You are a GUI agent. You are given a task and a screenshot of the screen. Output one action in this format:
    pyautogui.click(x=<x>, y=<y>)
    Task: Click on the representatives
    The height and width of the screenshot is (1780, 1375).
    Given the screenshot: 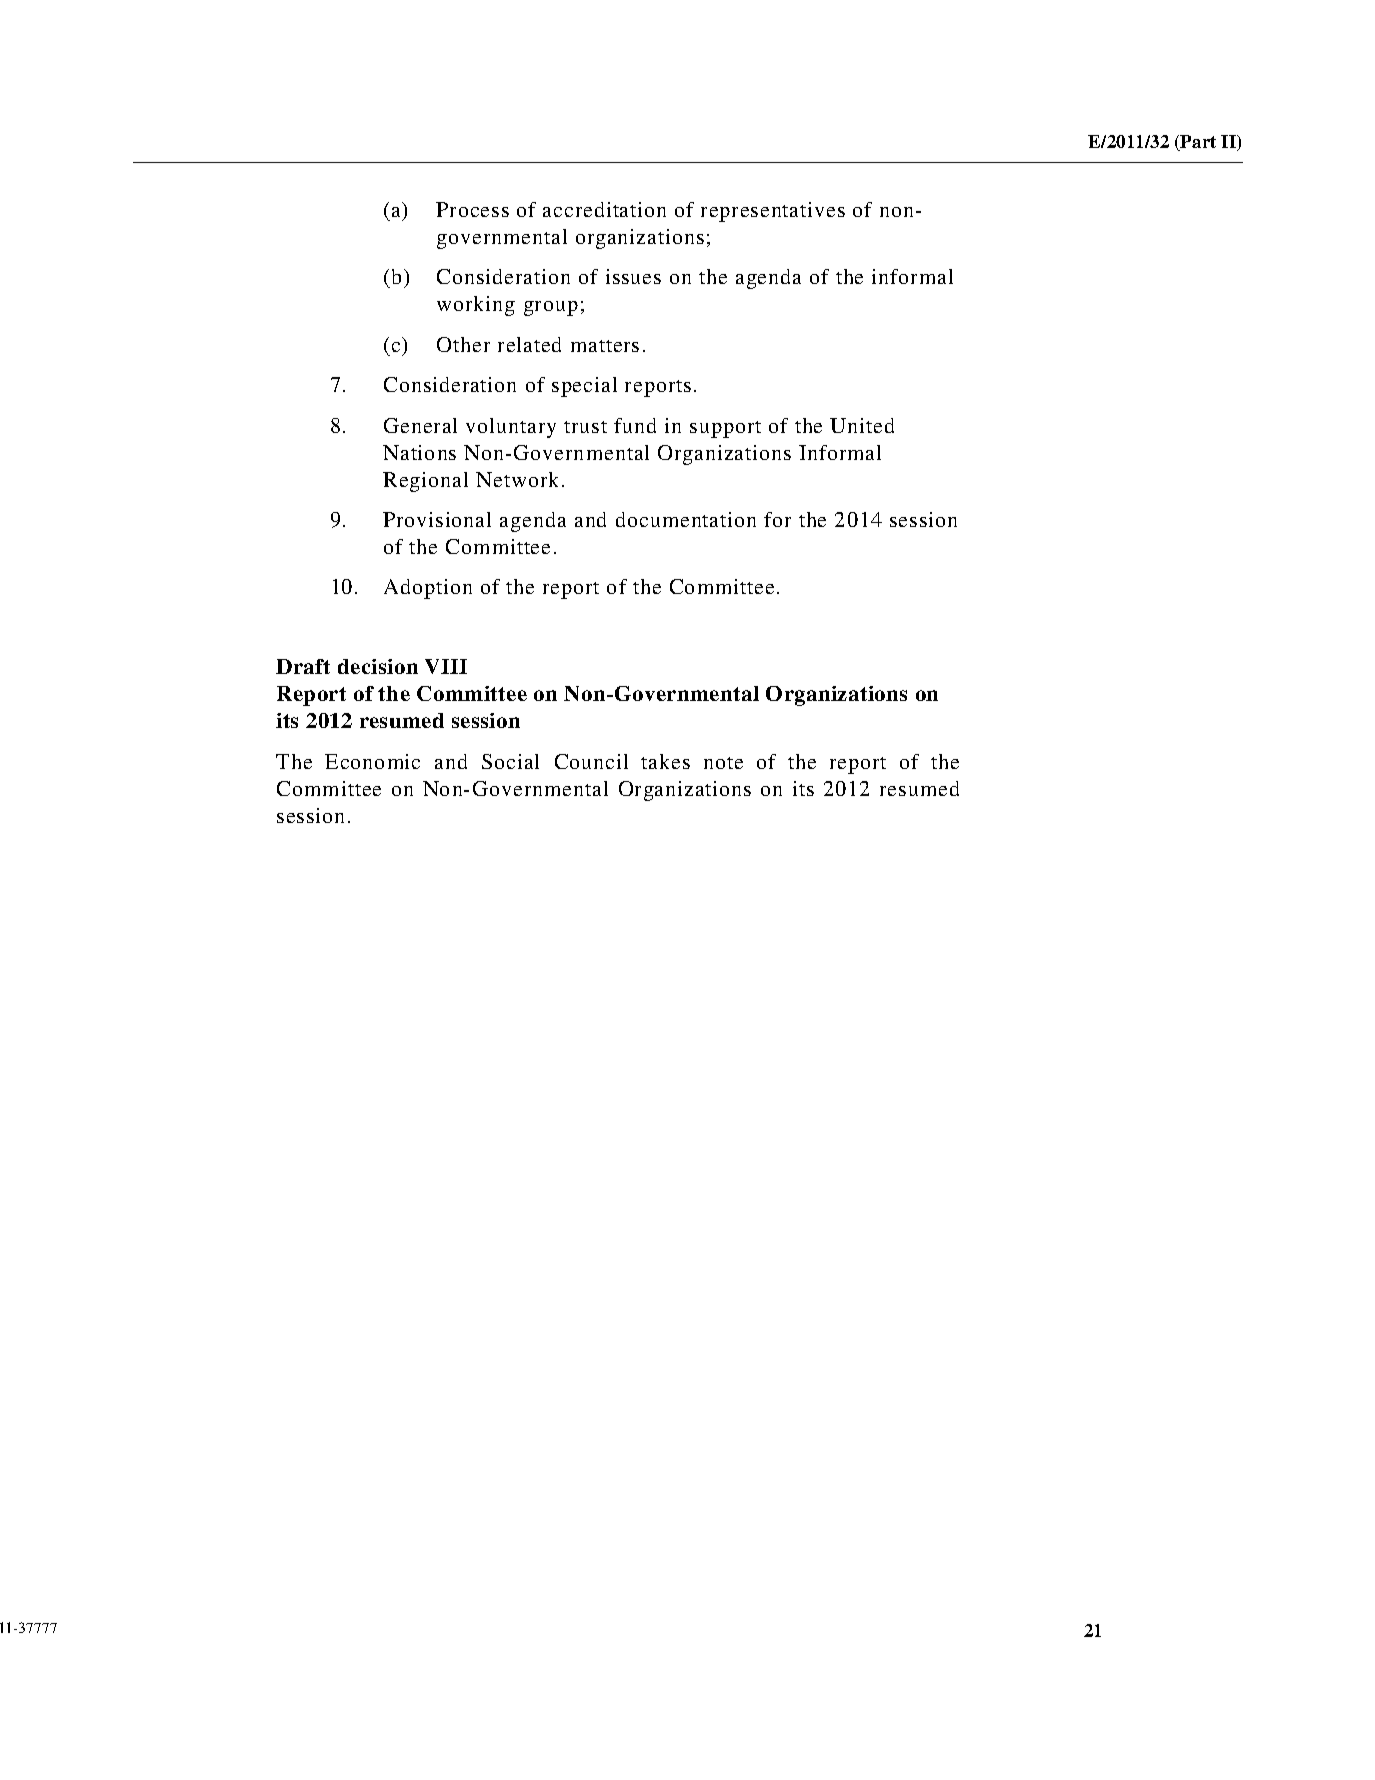 What is the action you would take?
    pyautogui.click(x=773, y=212)
